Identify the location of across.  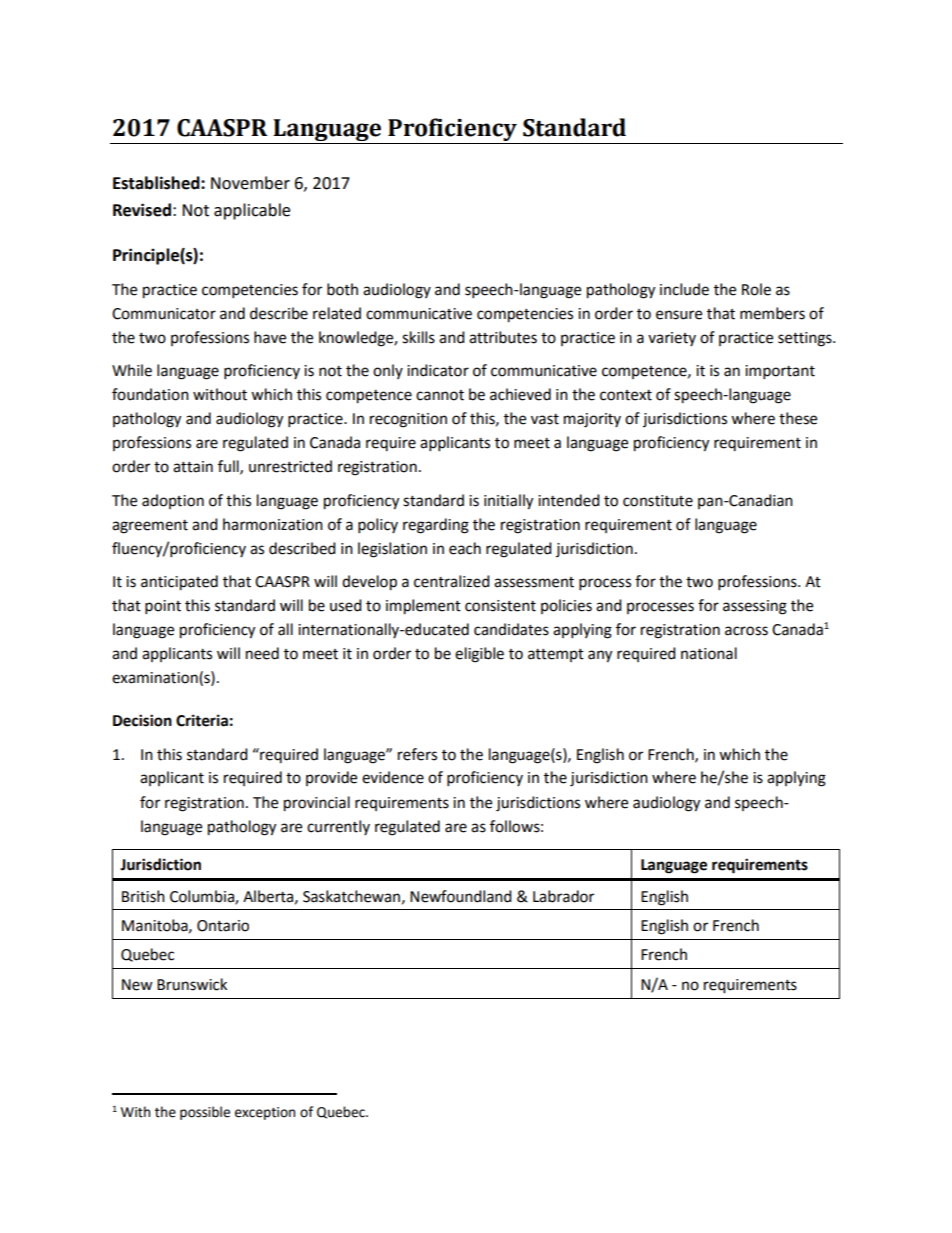
(746, 631).
